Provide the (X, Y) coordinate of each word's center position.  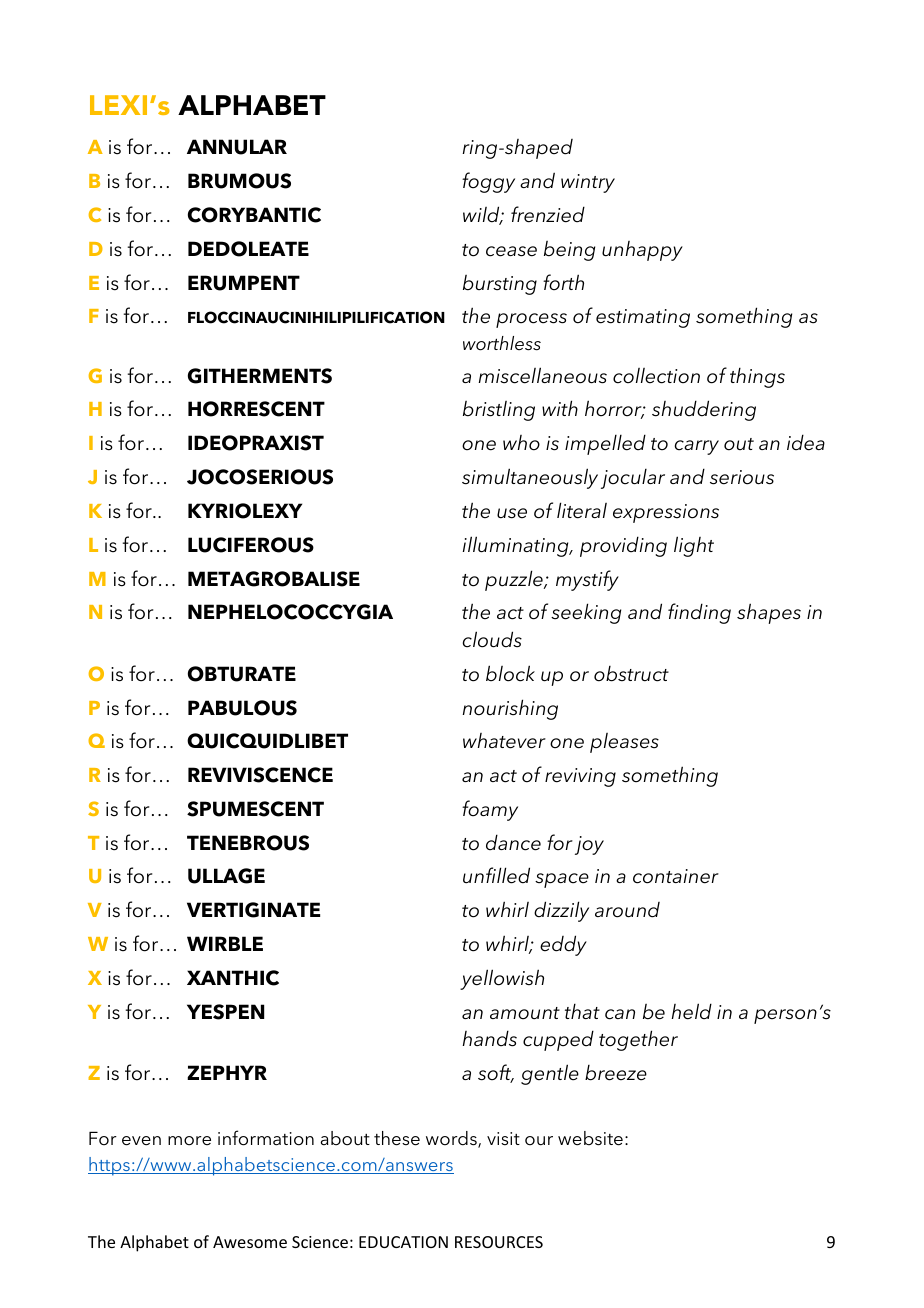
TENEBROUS (248, 843)
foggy (488, 182)
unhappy (642, 251)
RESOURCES (499, 1242)
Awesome (250, 1242)
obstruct (631, 674)
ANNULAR (237, 147)
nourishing (510, 709)
